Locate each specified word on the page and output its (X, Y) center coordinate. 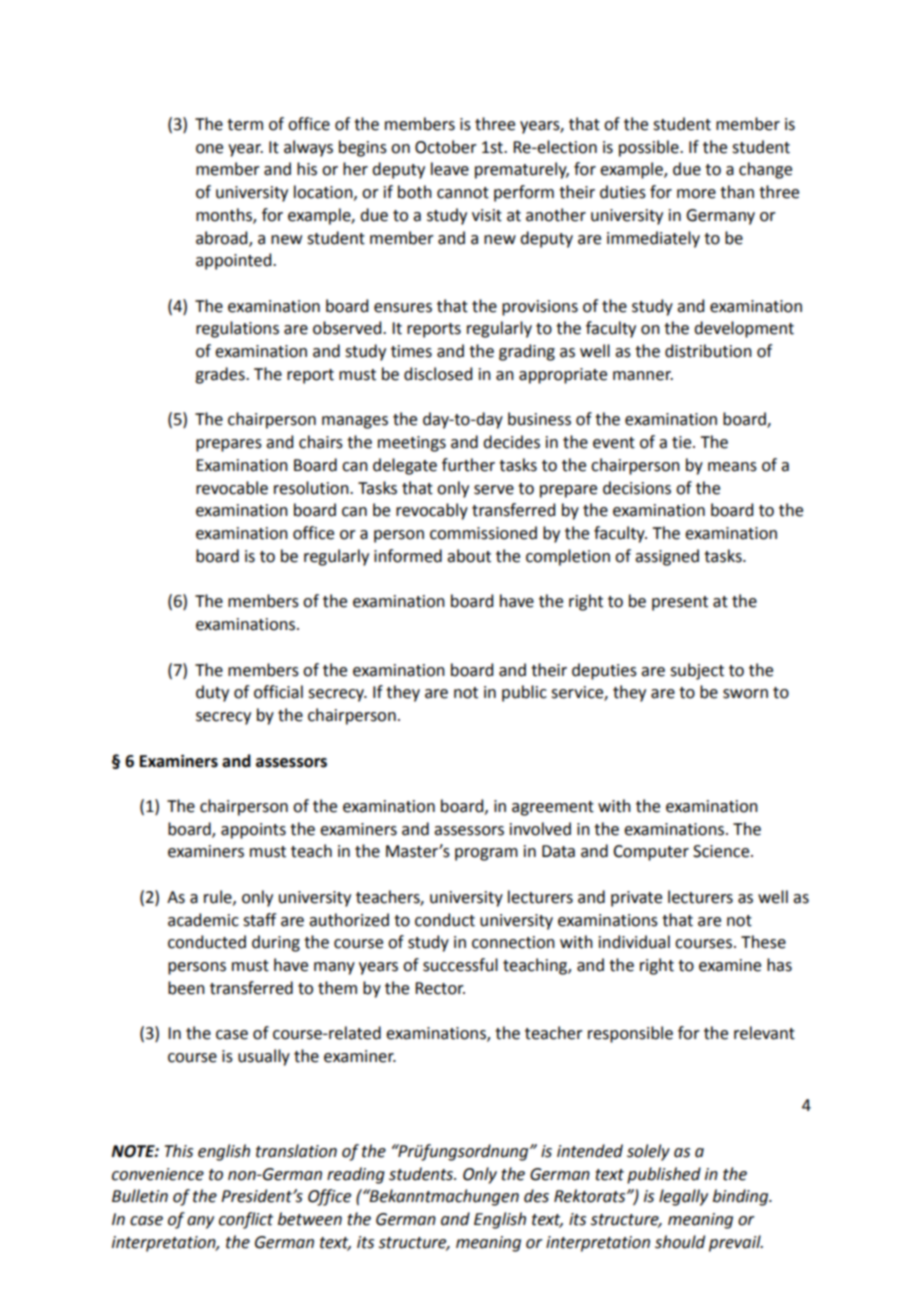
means (732, 467)
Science (722, 851)
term (245, 125)
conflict (246, 1220)
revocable (232, 488)
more (696, 194)
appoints (253, 831)
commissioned (483, 533)
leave (450, 169)
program (486, 854)
